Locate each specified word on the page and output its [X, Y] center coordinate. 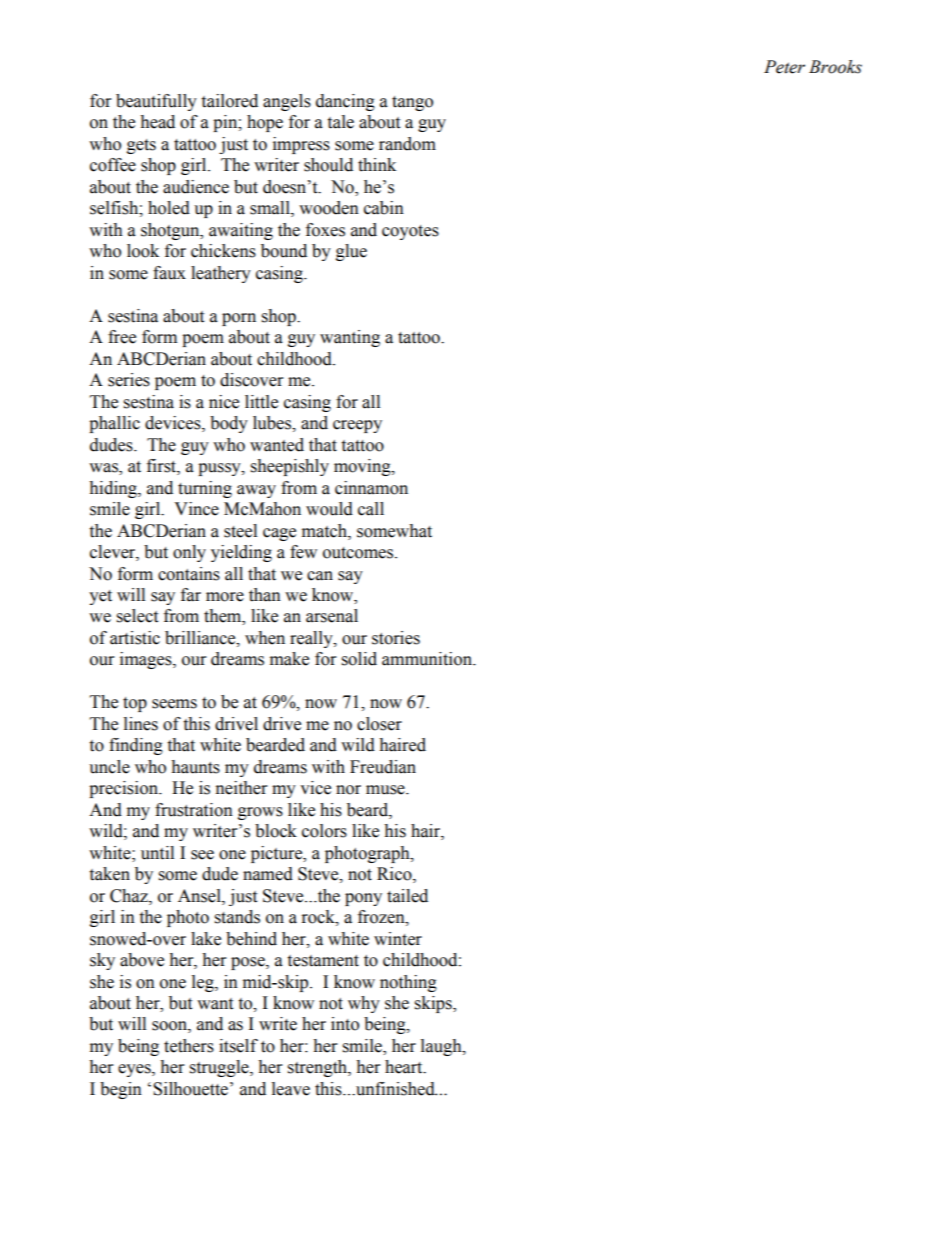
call [371, 509]
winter [398, 939]
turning [205, 489]
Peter [784, 67]
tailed [407, 896]
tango [412, 103]
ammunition [428, 659]
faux [169, 273]
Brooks [835, 67]
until [157, 853]
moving [363, 467]
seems [174, 704]
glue [351, 252]
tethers [189, 1046]
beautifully [156, 102]
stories [396, 638]
